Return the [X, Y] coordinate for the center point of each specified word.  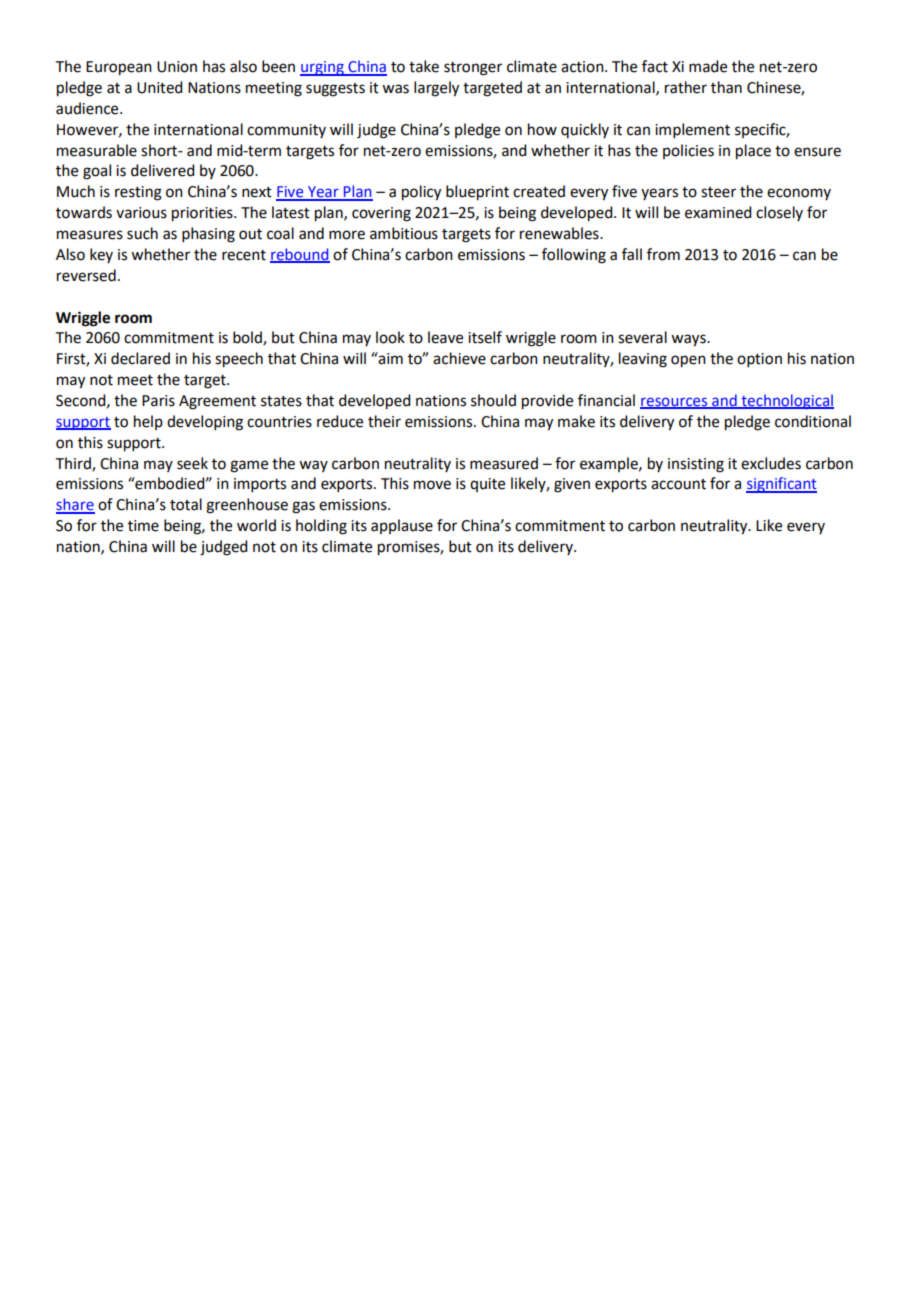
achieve [459, 358]
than [726, 87]
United [159, 87]
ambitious [404, 233]
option [759, 360]
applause [402, 526]
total [186, 504]
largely [436, 89]
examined [718, 212]
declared [140, 358]
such [142, 233]
